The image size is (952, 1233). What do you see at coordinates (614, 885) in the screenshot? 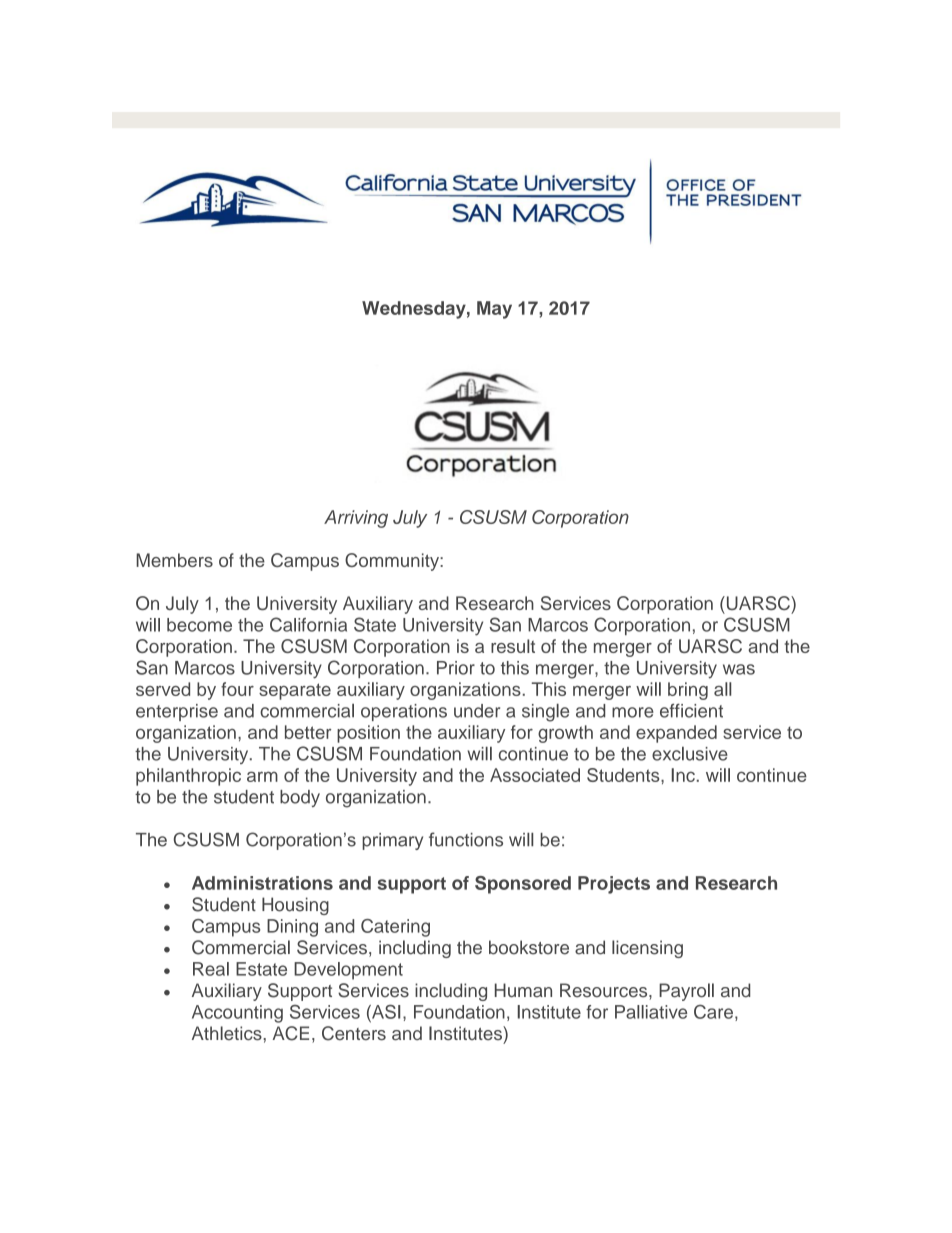
I see `Projects` at bounding box center [614, 885].
